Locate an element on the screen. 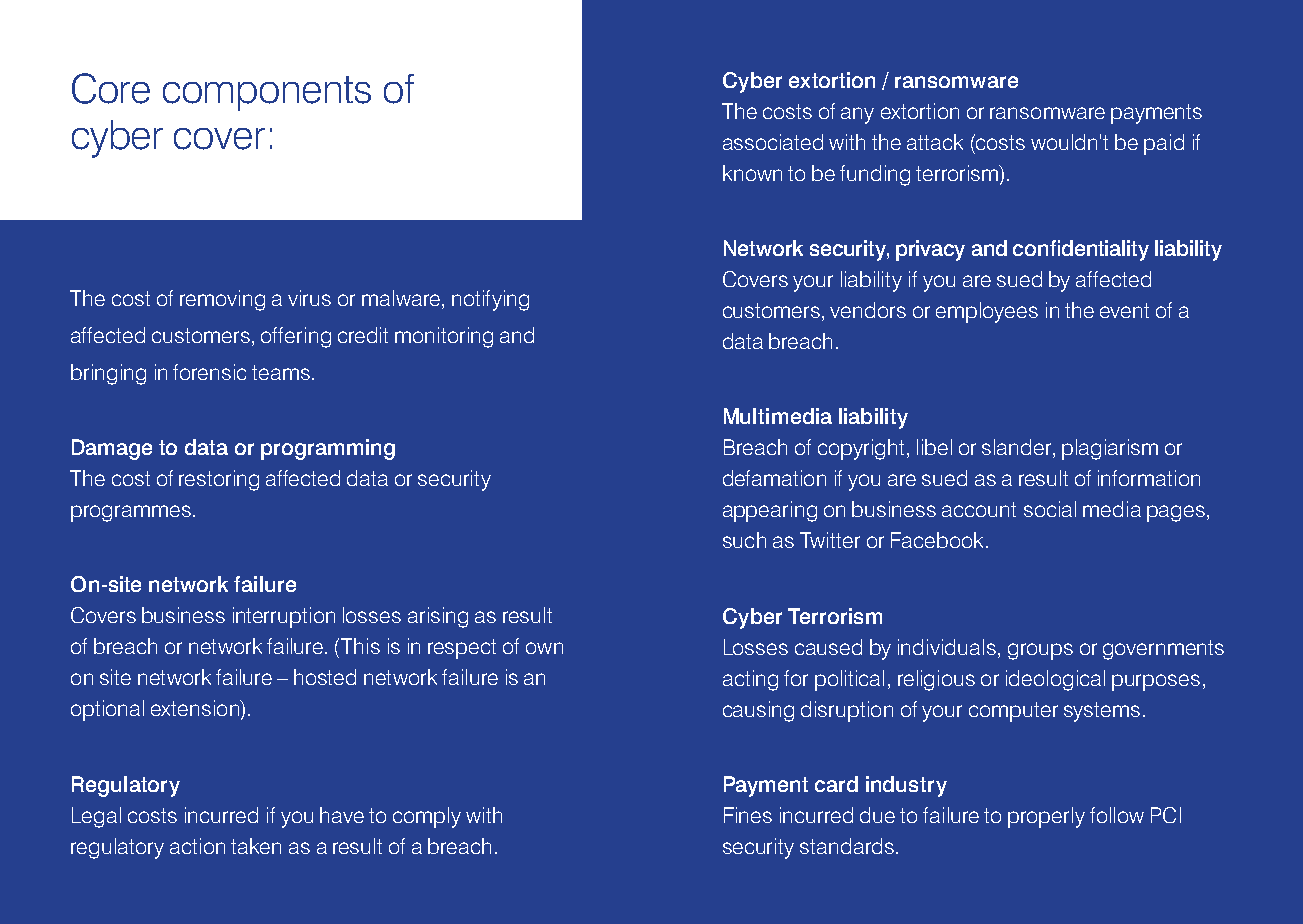  employees is located at coordinates (987, 312).
